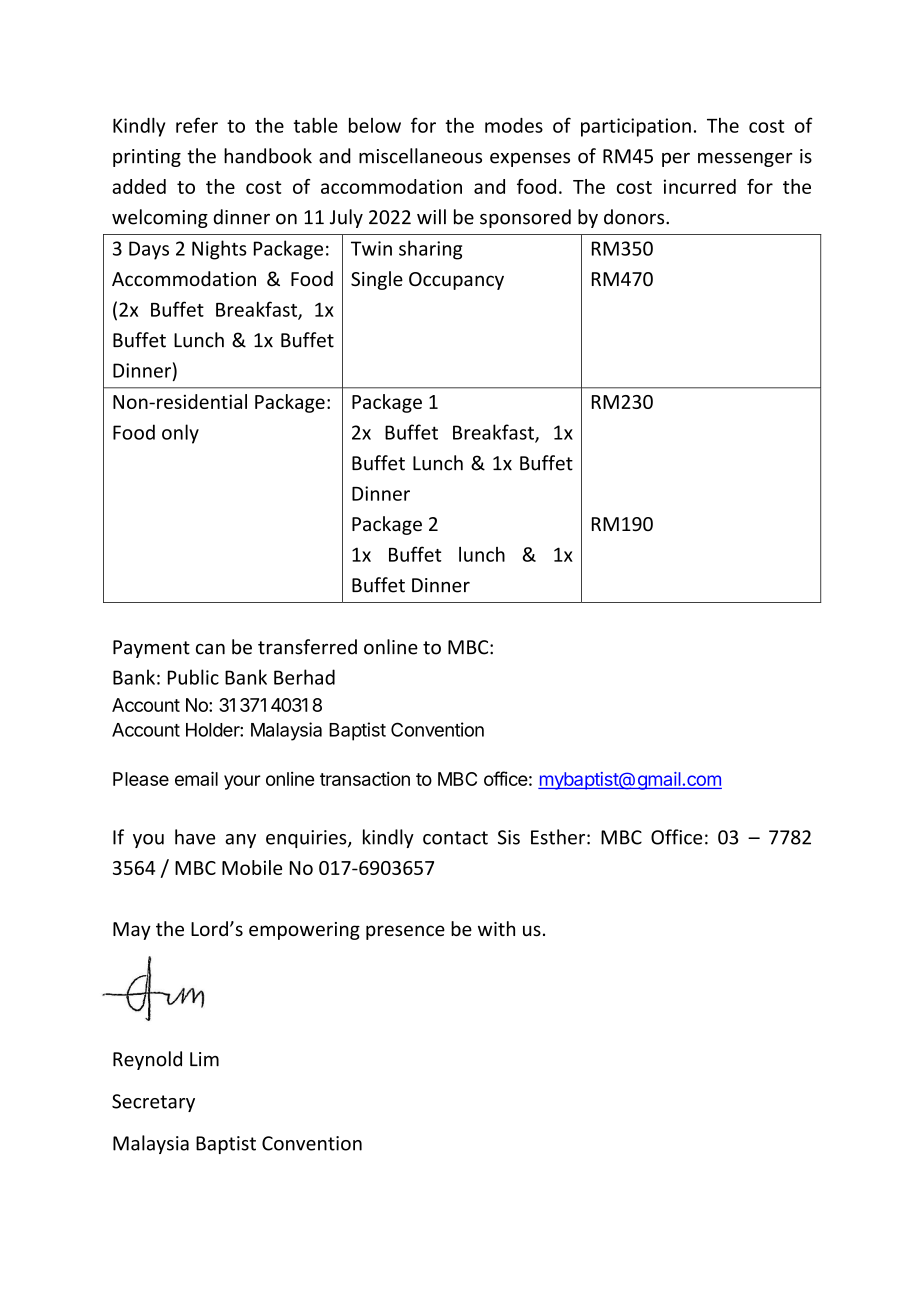  What do you see at coordinates (676, 160) in the screenshot?
I see `per` at bounding box center [676, 160].
